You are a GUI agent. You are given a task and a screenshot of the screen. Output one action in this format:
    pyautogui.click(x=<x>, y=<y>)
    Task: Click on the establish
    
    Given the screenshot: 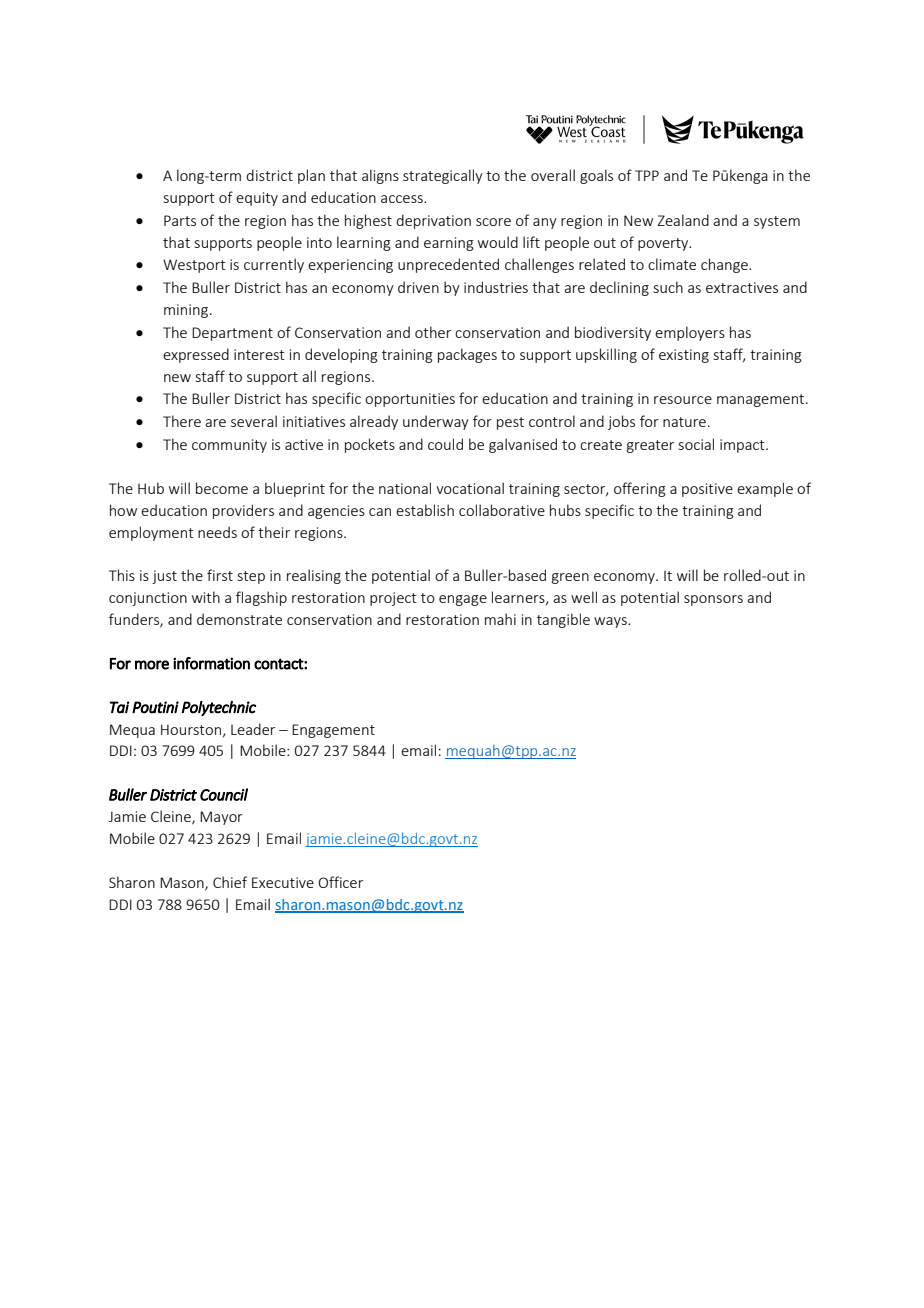 What is the action you would take?
    pyautogui.click(x=425, y=510)
